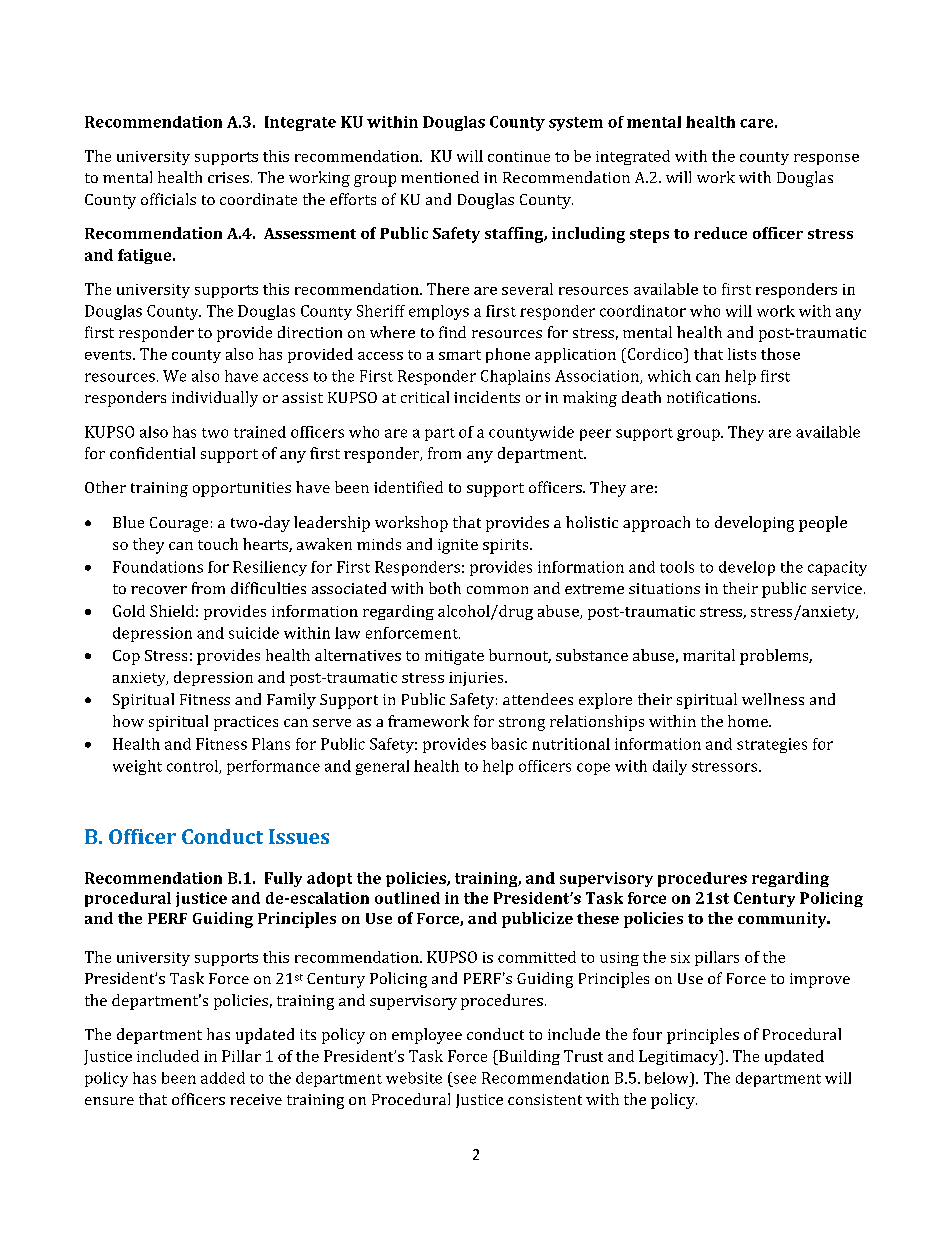 Image resolution: width=952 pixels, height=1233 pixels. What do you see at coordinates (497, 590) in the document?
I see `common` at bounding box center [497, 590].
